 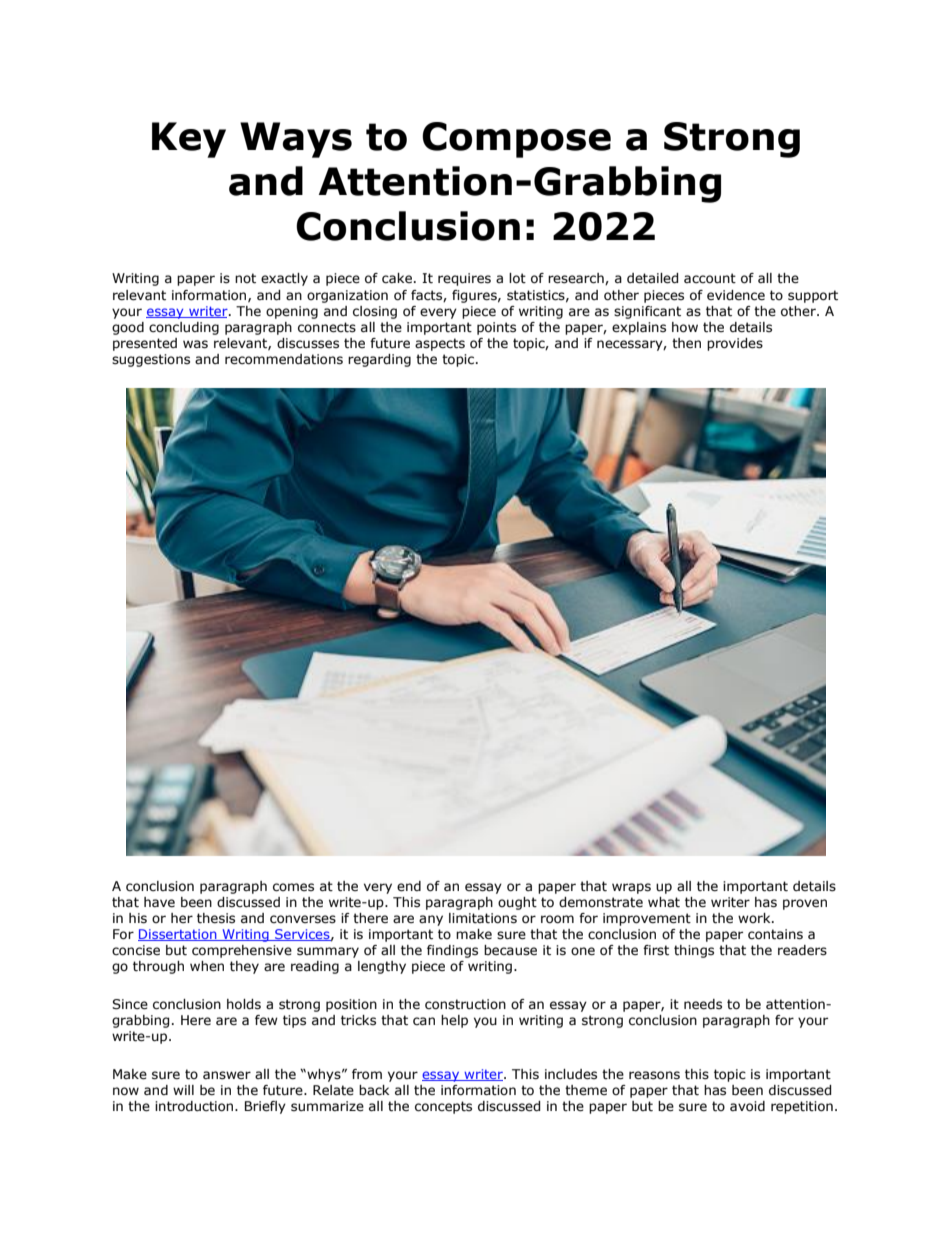 I want to click on avoid, so click(x=747, y=1106).
